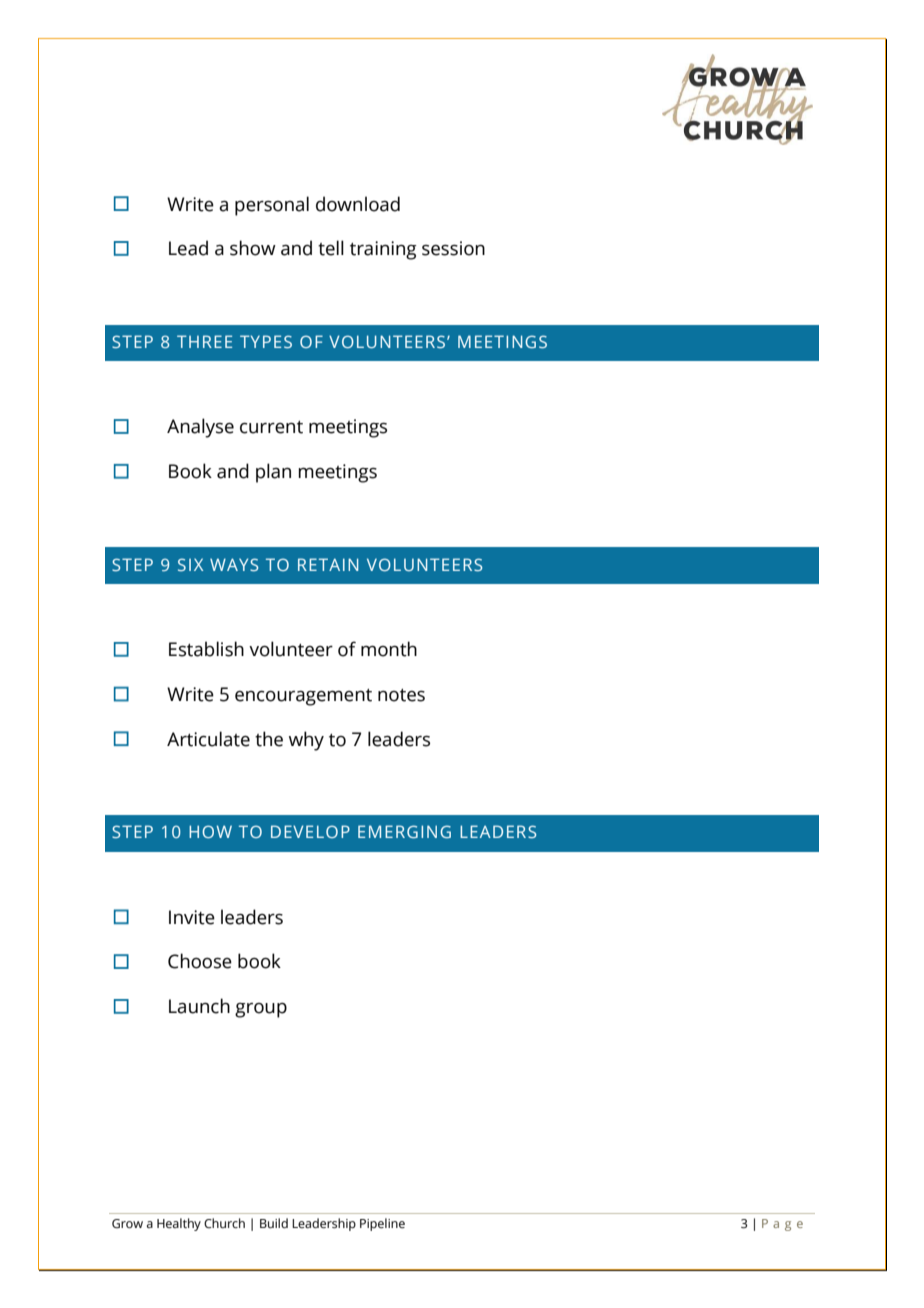  I want to click on Invite, so click(192, 917).
